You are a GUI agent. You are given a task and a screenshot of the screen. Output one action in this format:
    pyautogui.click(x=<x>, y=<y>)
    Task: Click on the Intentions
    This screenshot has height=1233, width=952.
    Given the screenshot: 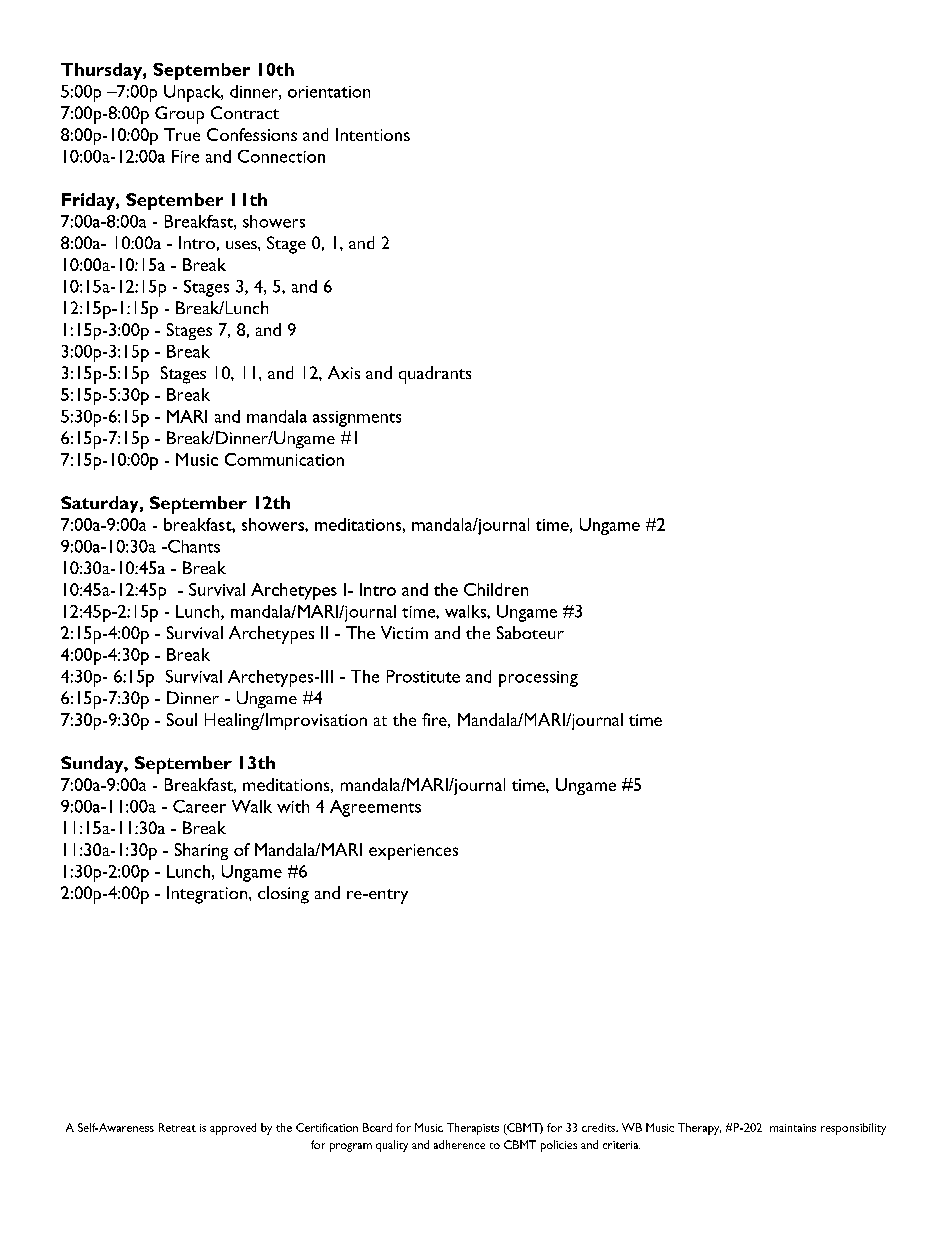 What is the action you would take?
    pyautogui.click(x=373, y=134)
